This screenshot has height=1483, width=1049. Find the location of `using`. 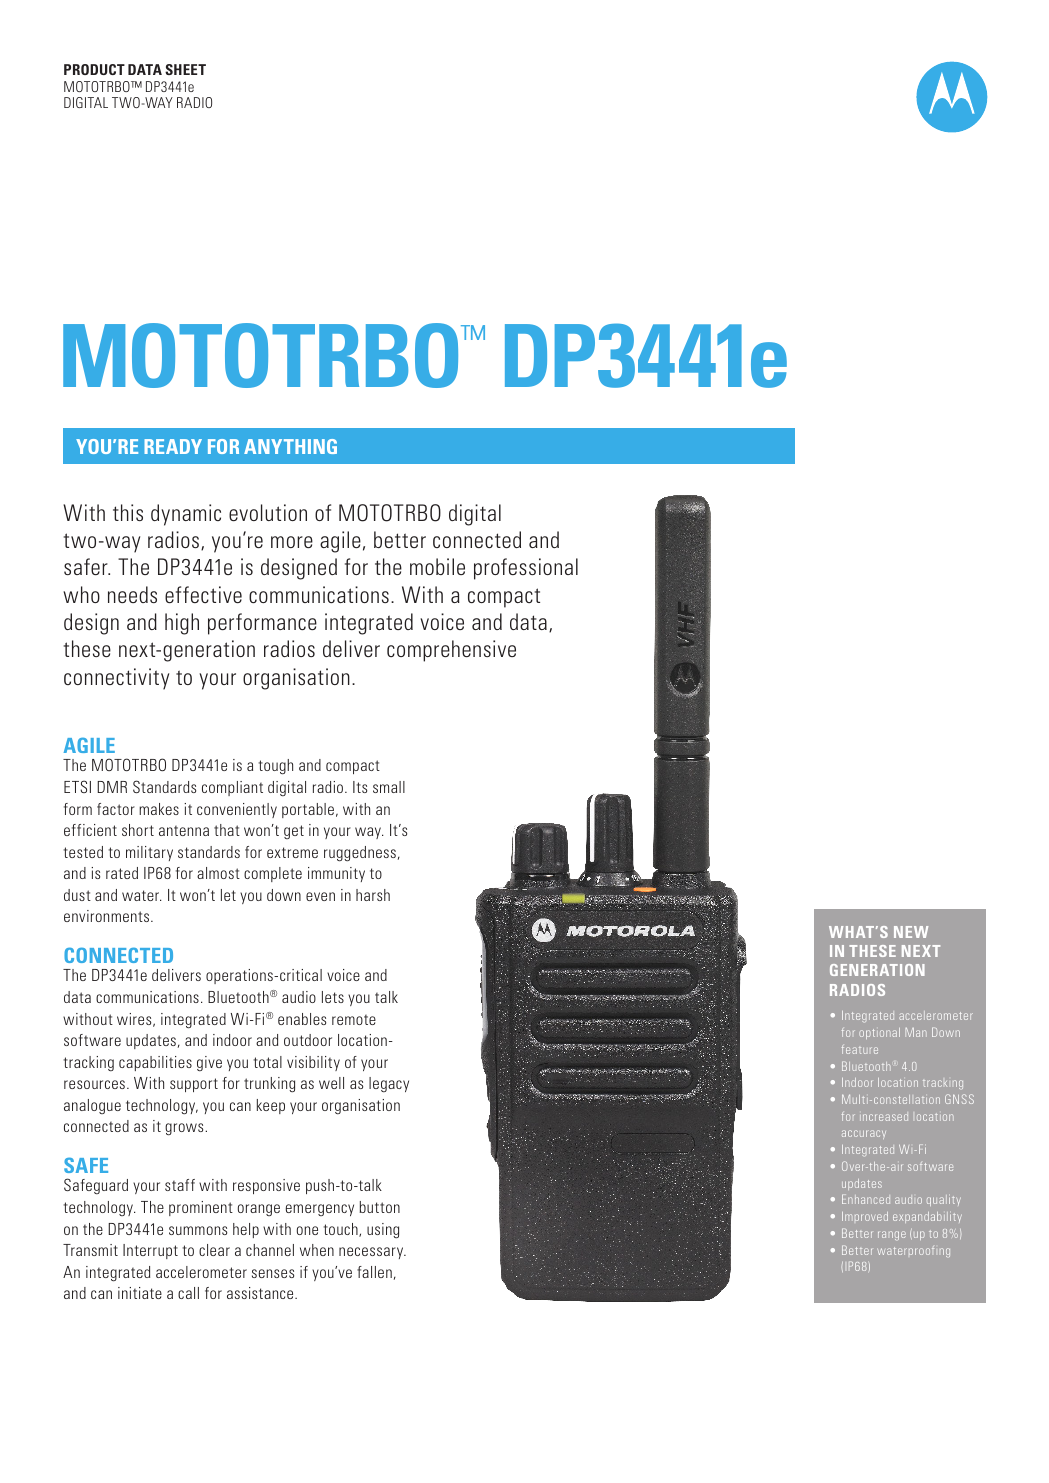

using is located at coordinates (383, 1230).
